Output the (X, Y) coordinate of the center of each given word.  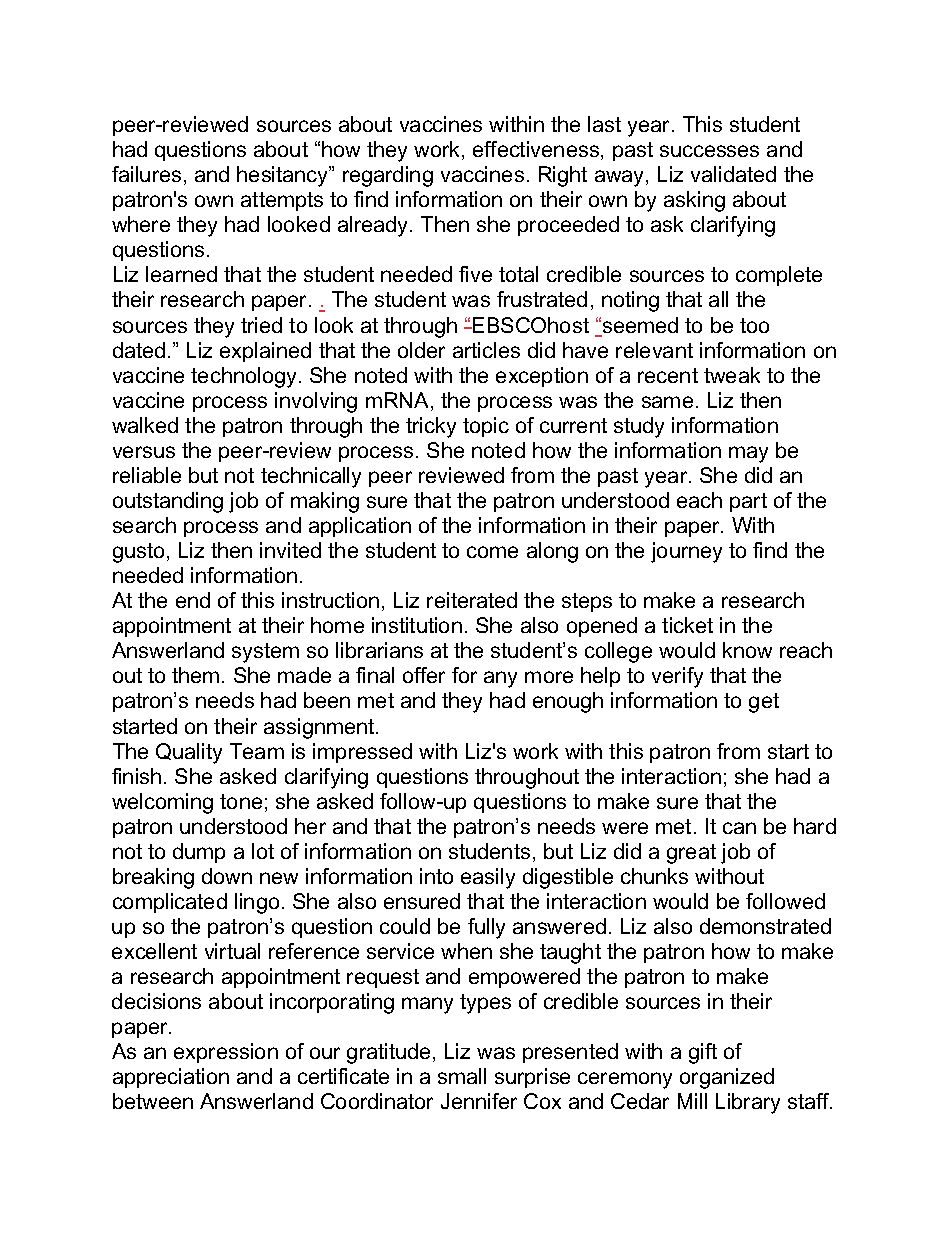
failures (146, 174)
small (462, 1076)
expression (226, 1053)
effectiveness (537, 150)
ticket (687, 625)
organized (727, 1078)
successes (709, 151)
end (193, 600)
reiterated (472, 600)
